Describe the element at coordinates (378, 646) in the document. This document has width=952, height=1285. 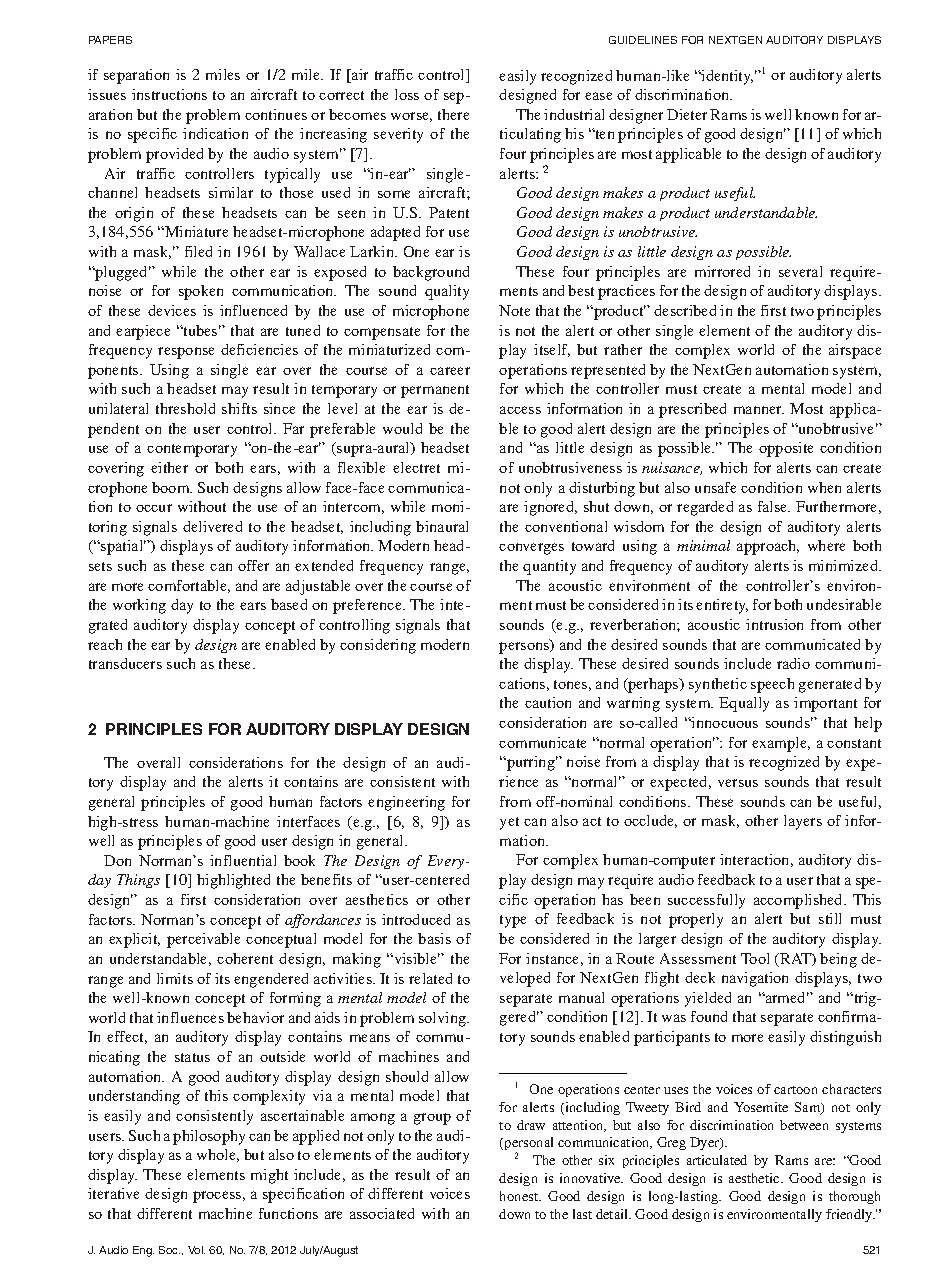
I see `considering` at that location.
